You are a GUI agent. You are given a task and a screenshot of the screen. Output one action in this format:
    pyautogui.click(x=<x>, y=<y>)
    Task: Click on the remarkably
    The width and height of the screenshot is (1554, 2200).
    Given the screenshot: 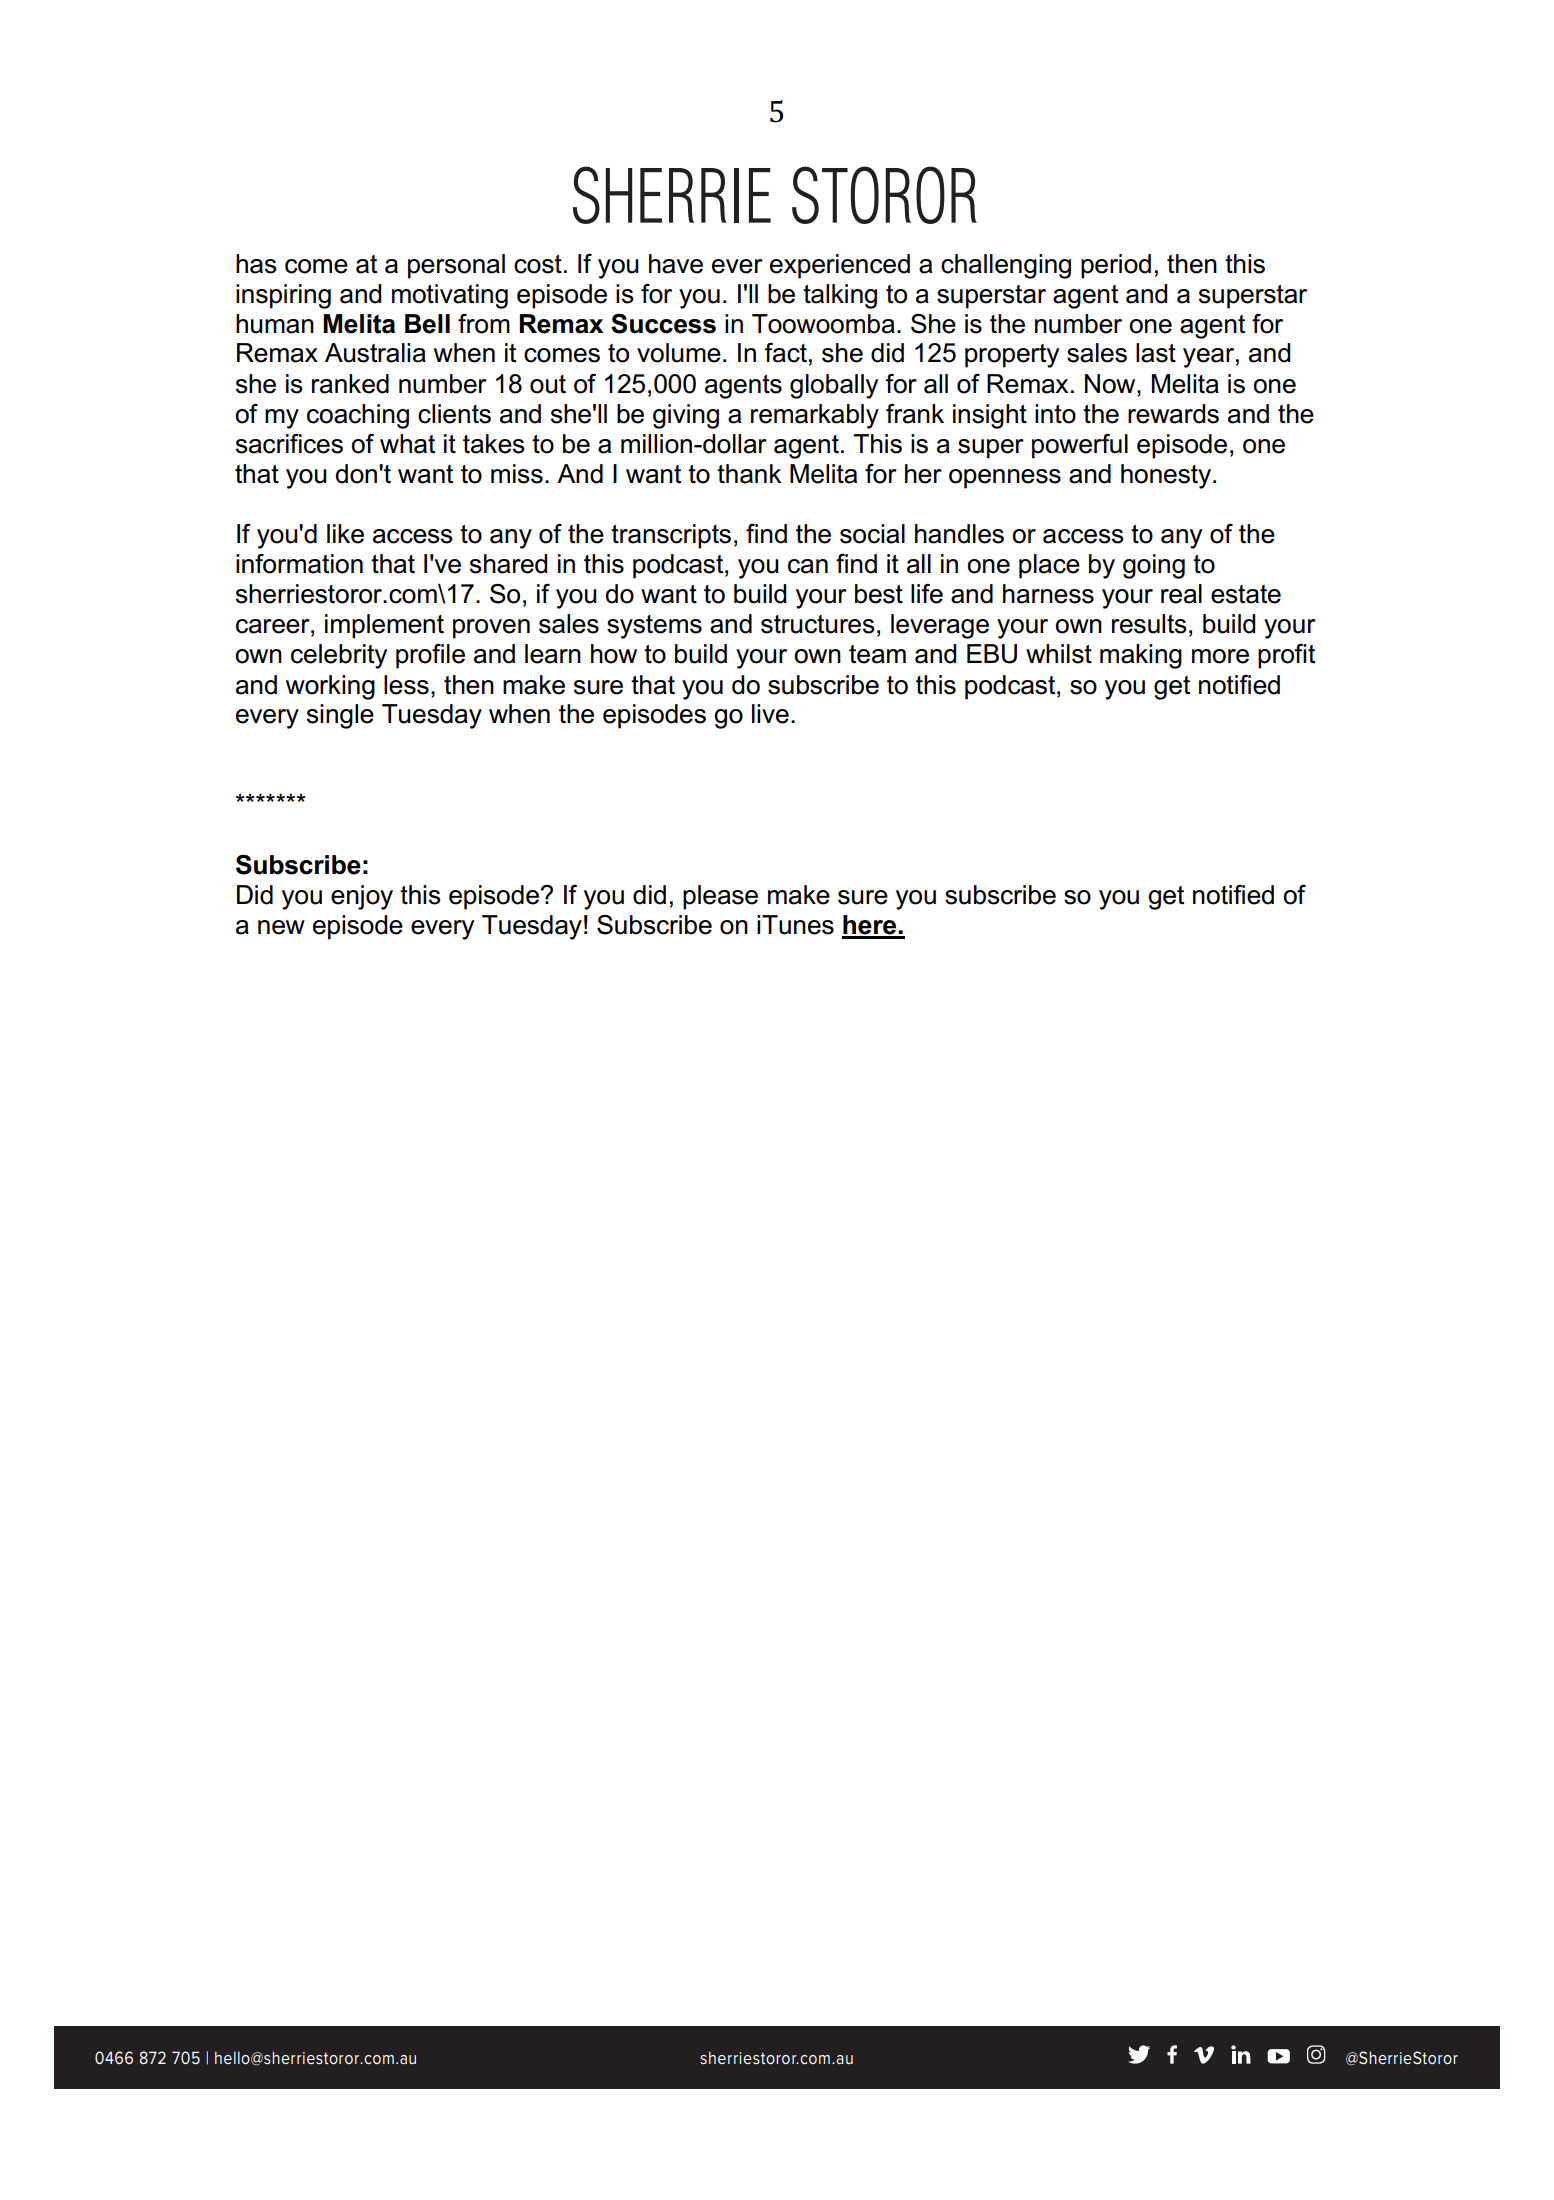 What is the action you would take?
    pyautogui.click(x=815, y=416)
